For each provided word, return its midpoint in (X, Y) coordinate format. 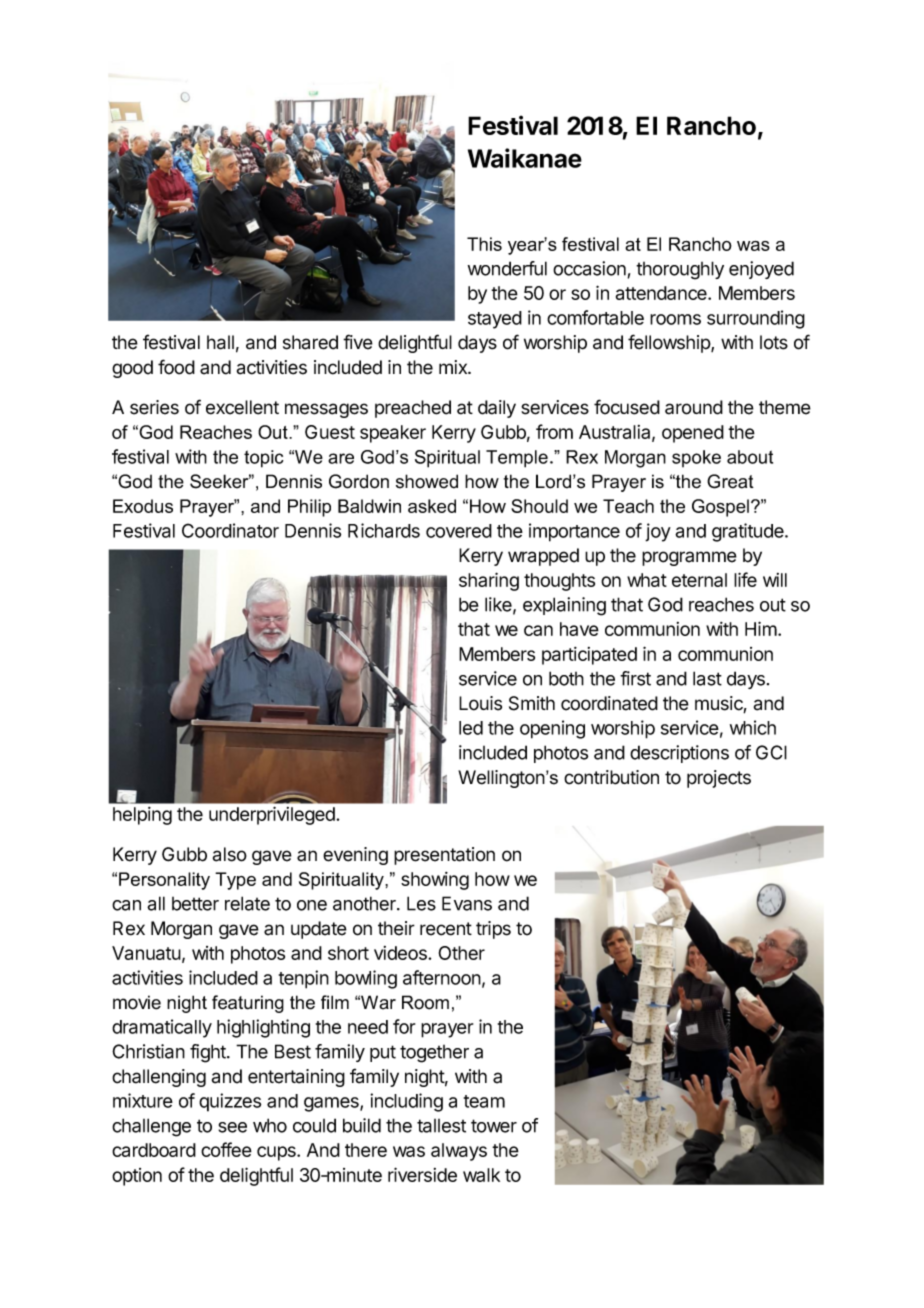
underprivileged (273, 815)
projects (719, 779)
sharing (489, 581)
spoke (696, 458)
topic (263, 459)
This (484, 244)
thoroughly (680, 270)
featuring (248, 1004)
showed (427, 481)
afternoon (442, 977)
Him (761, 628)
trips (493, 930)
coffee (226, 1149)
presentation (444, 856)
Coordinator (230, 530)
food (176, 367)
